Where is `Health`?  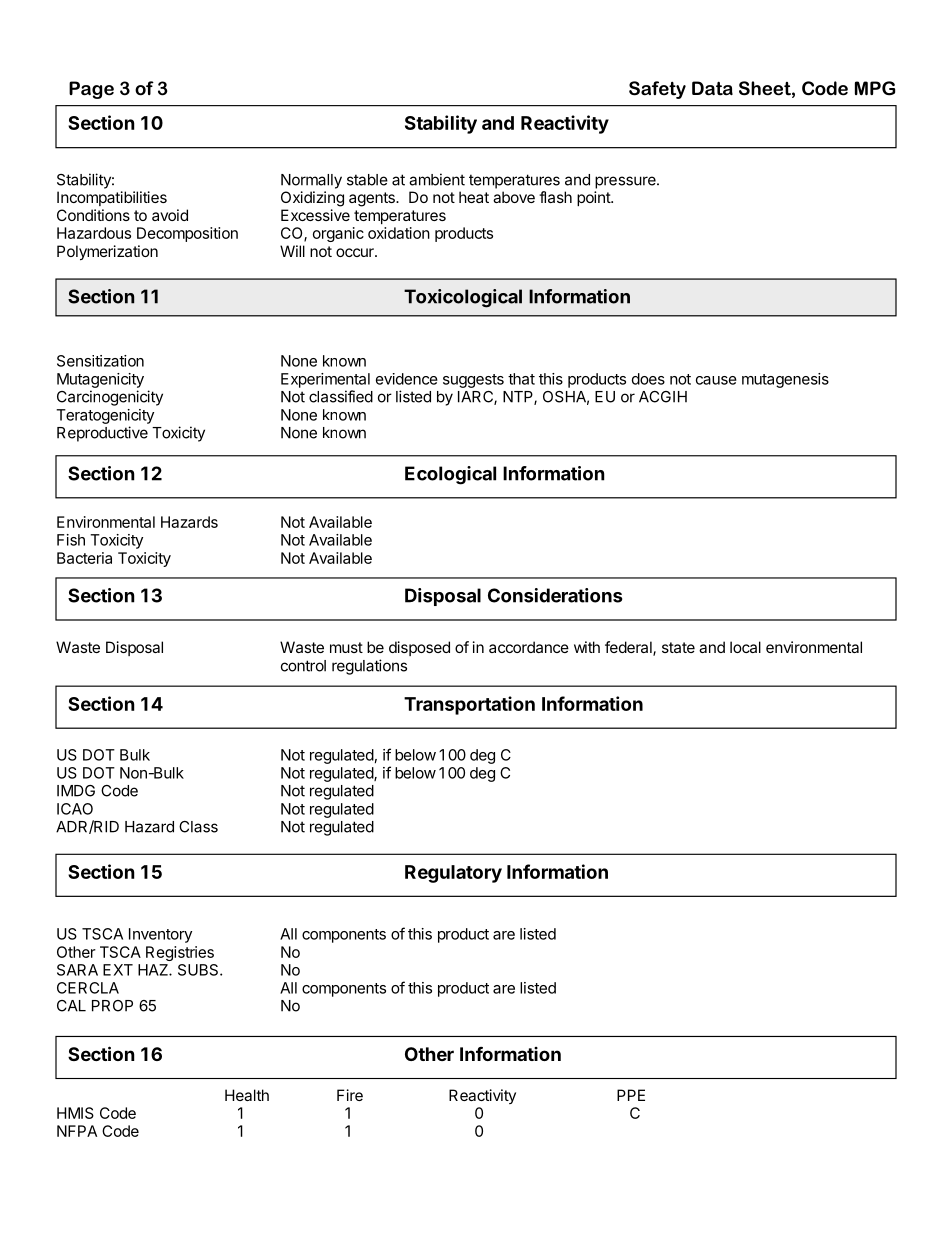
Health is located at coordinates (247, 1095).
